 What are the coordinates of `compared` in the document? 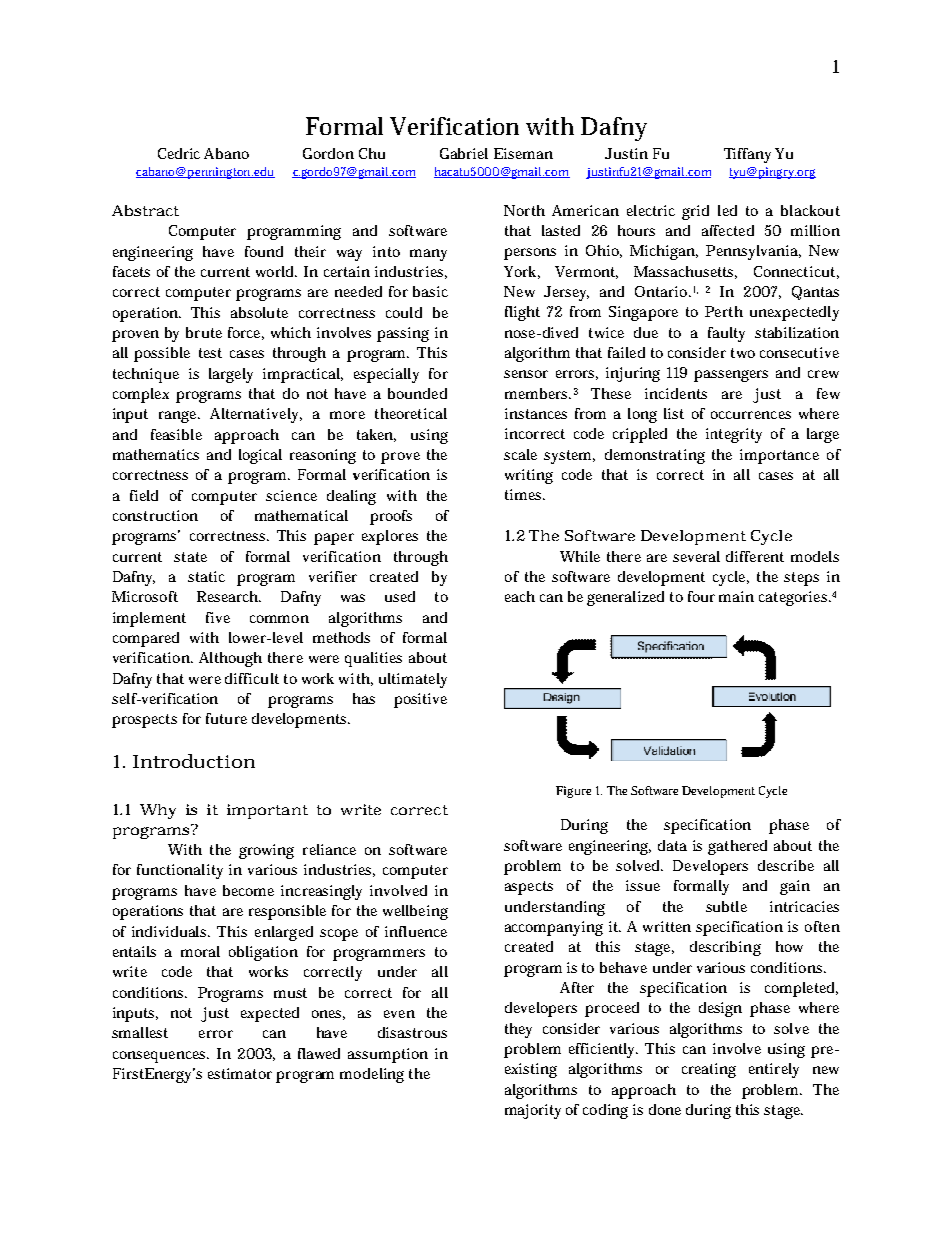 It's located at (146, 639).
